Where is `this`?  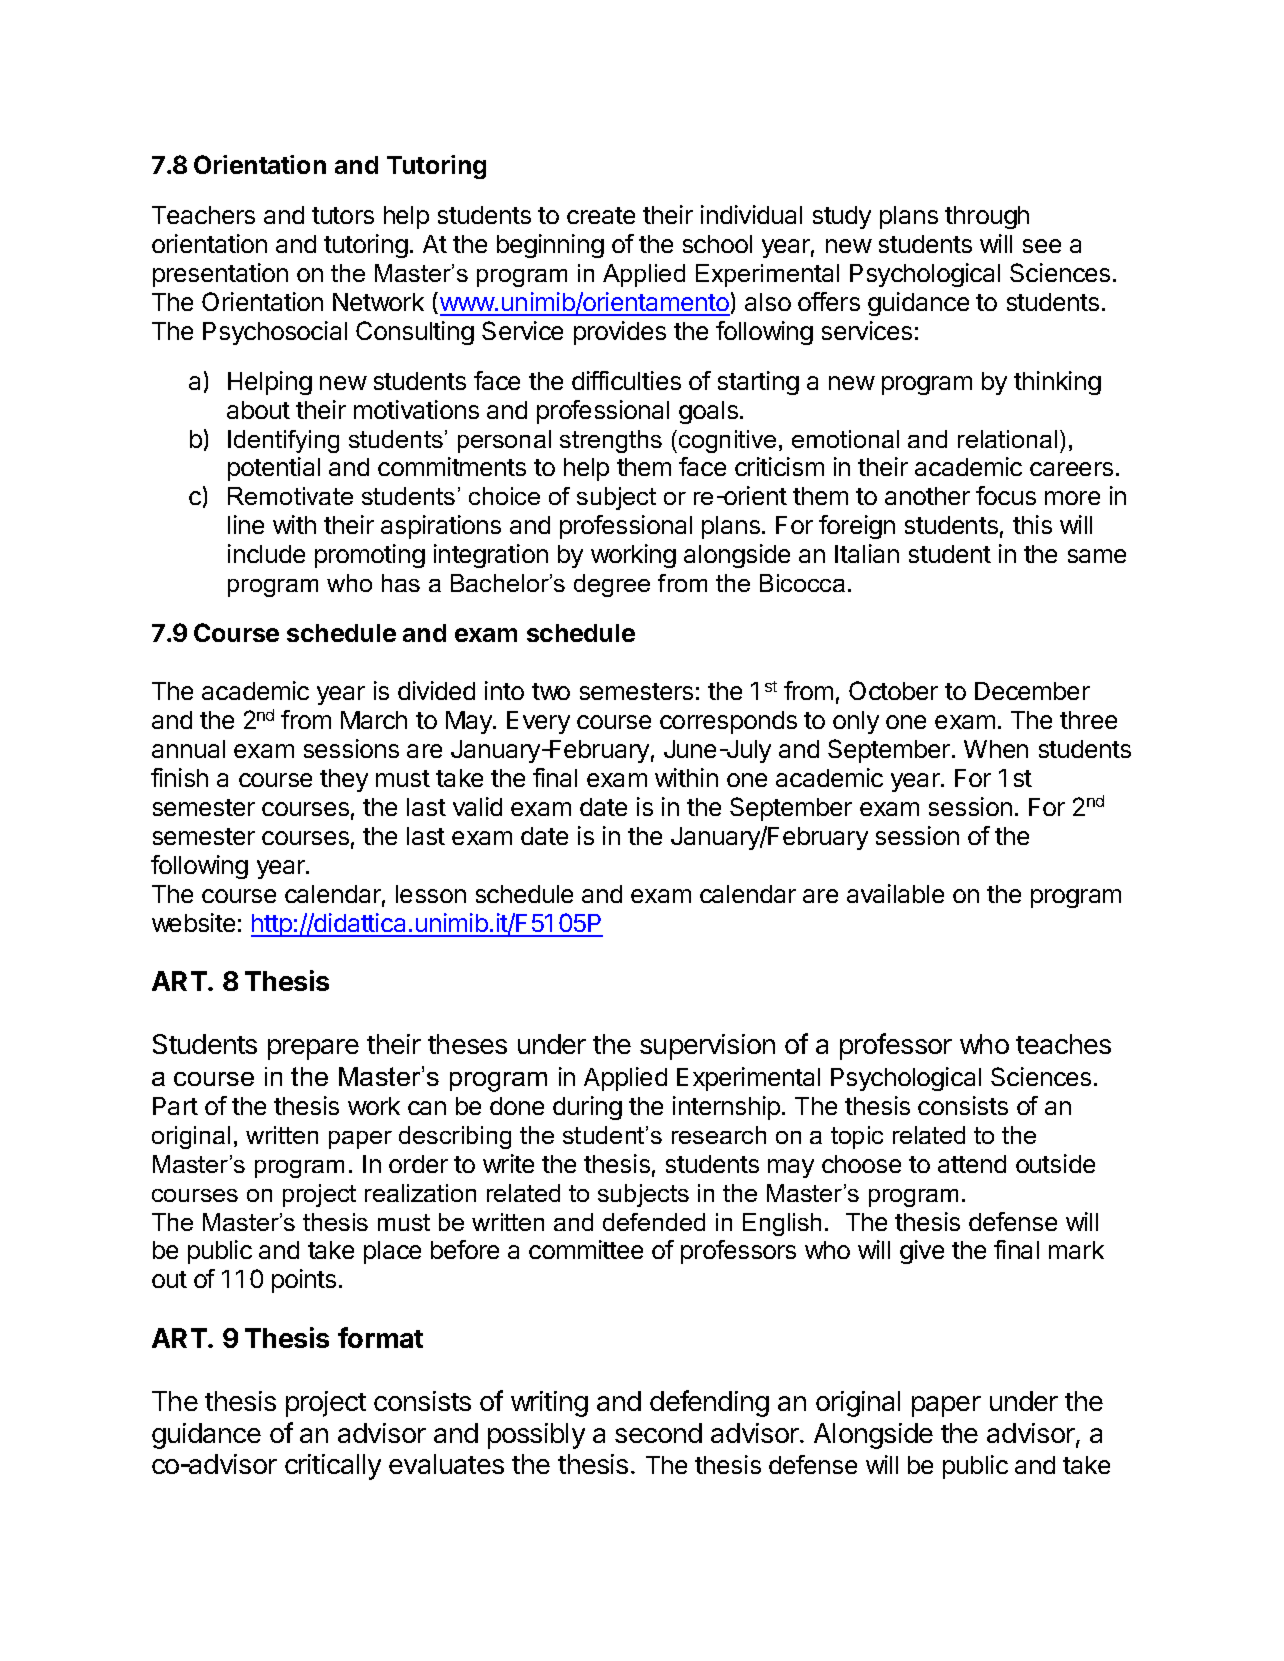
this is located at coordinates (1032, 524).
